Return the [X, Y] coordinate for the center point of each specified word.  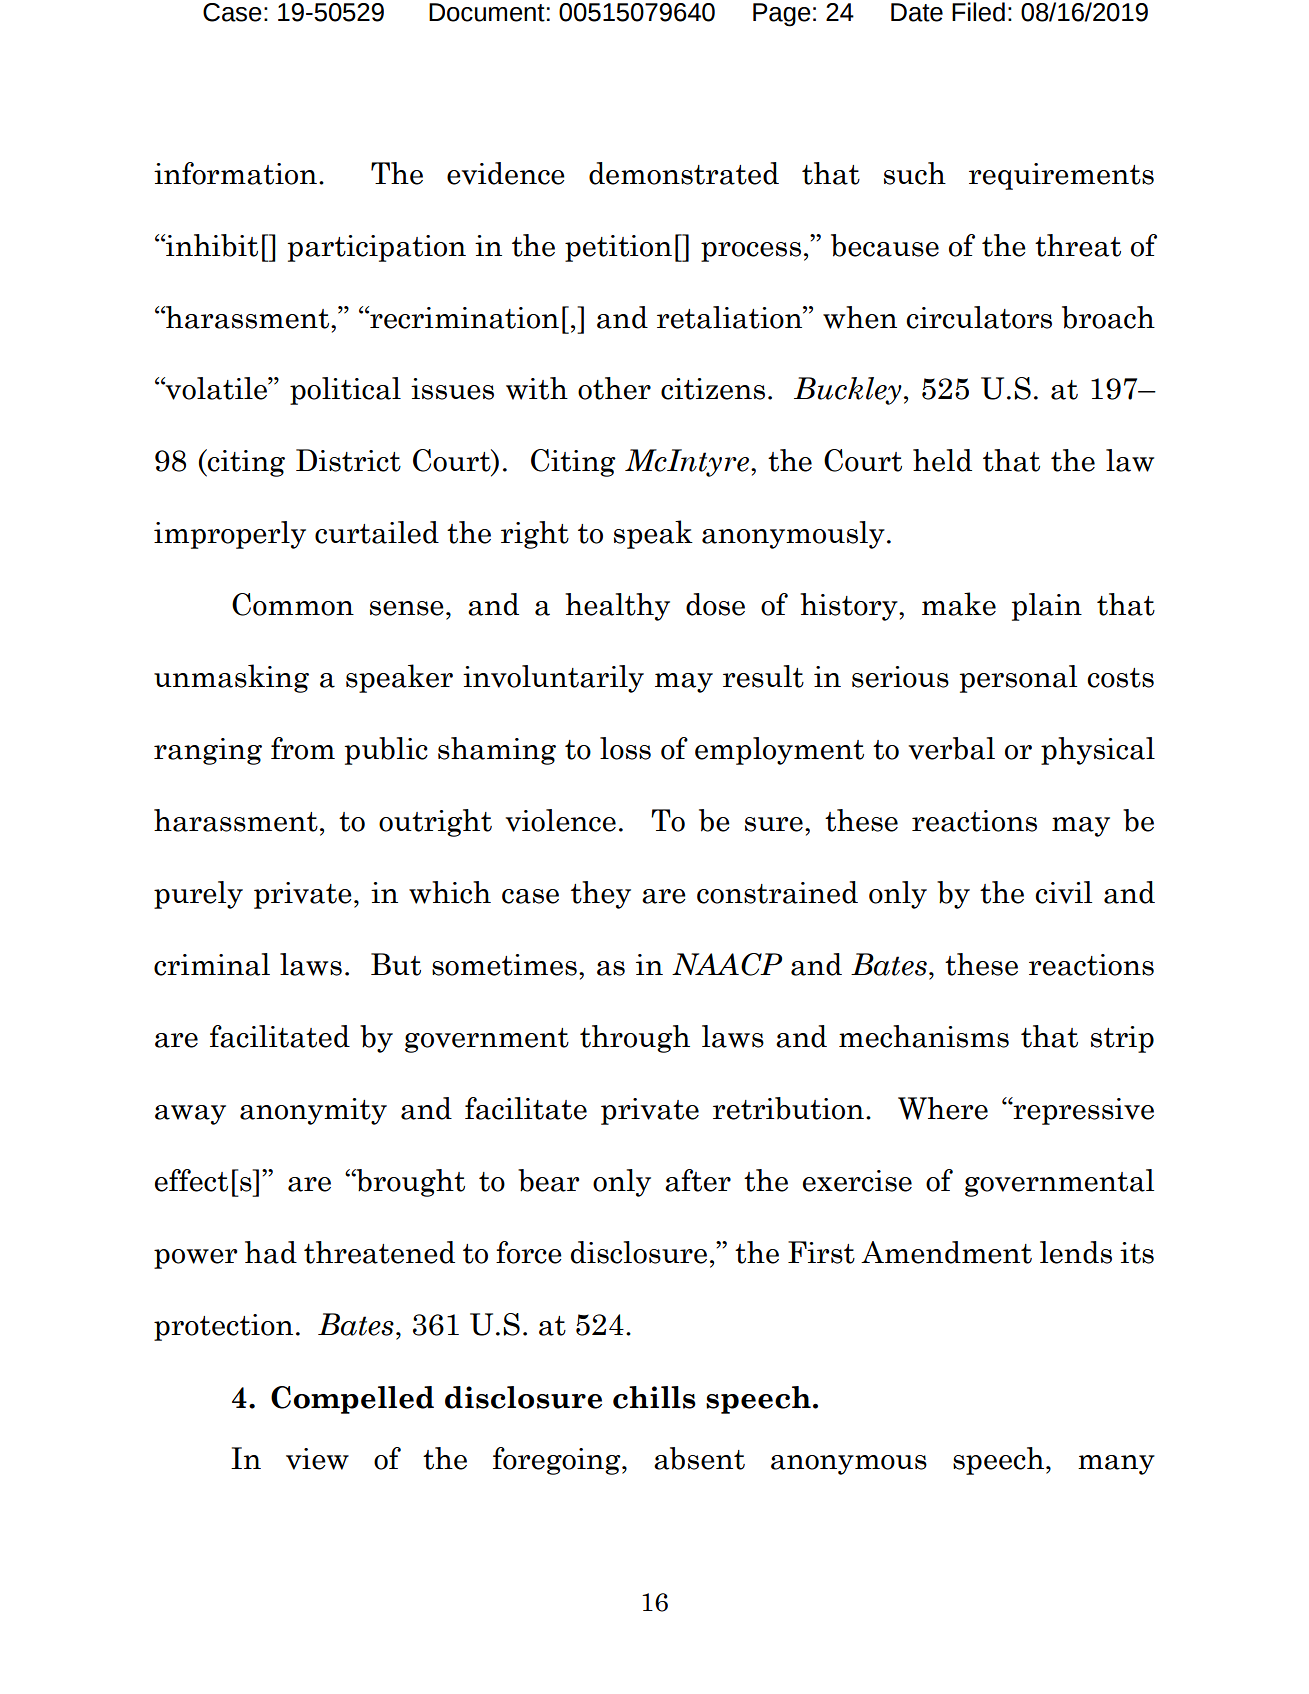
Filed [978, 12]
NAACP [727, 964]
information [235, 173]
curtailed [377, 532]
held [942, 460]
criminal [212, 964]
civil [1063, 892]
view [317, 1459]
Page [782, 15]
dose [715, 604]
